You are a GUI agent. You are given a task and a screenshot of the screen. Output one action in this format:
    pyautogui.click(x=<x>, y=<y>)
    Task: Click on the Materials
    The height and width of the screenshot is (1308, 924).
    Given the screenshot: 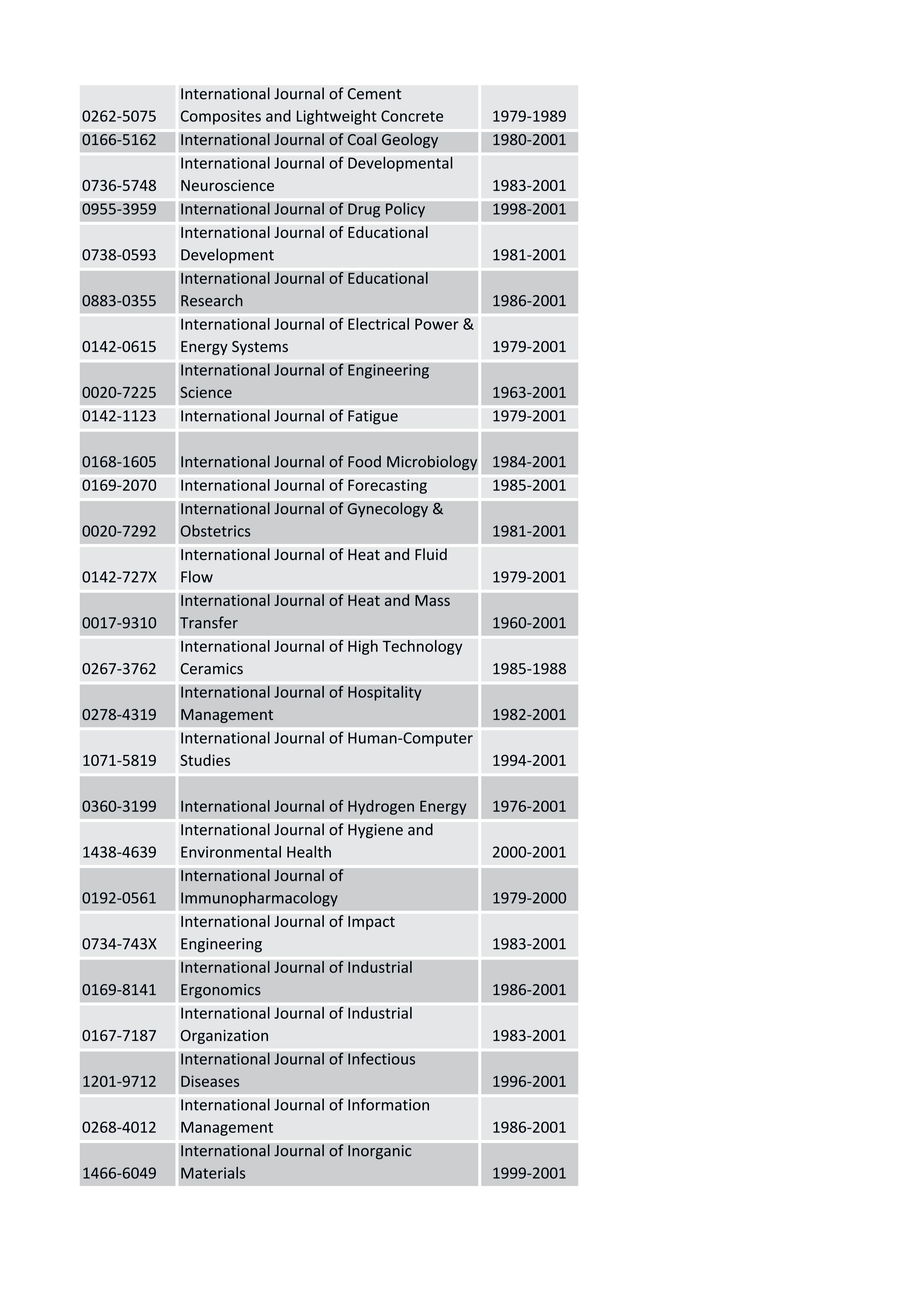 What is the action you would take?
    pyautogui.click(x=213, y=1173)
